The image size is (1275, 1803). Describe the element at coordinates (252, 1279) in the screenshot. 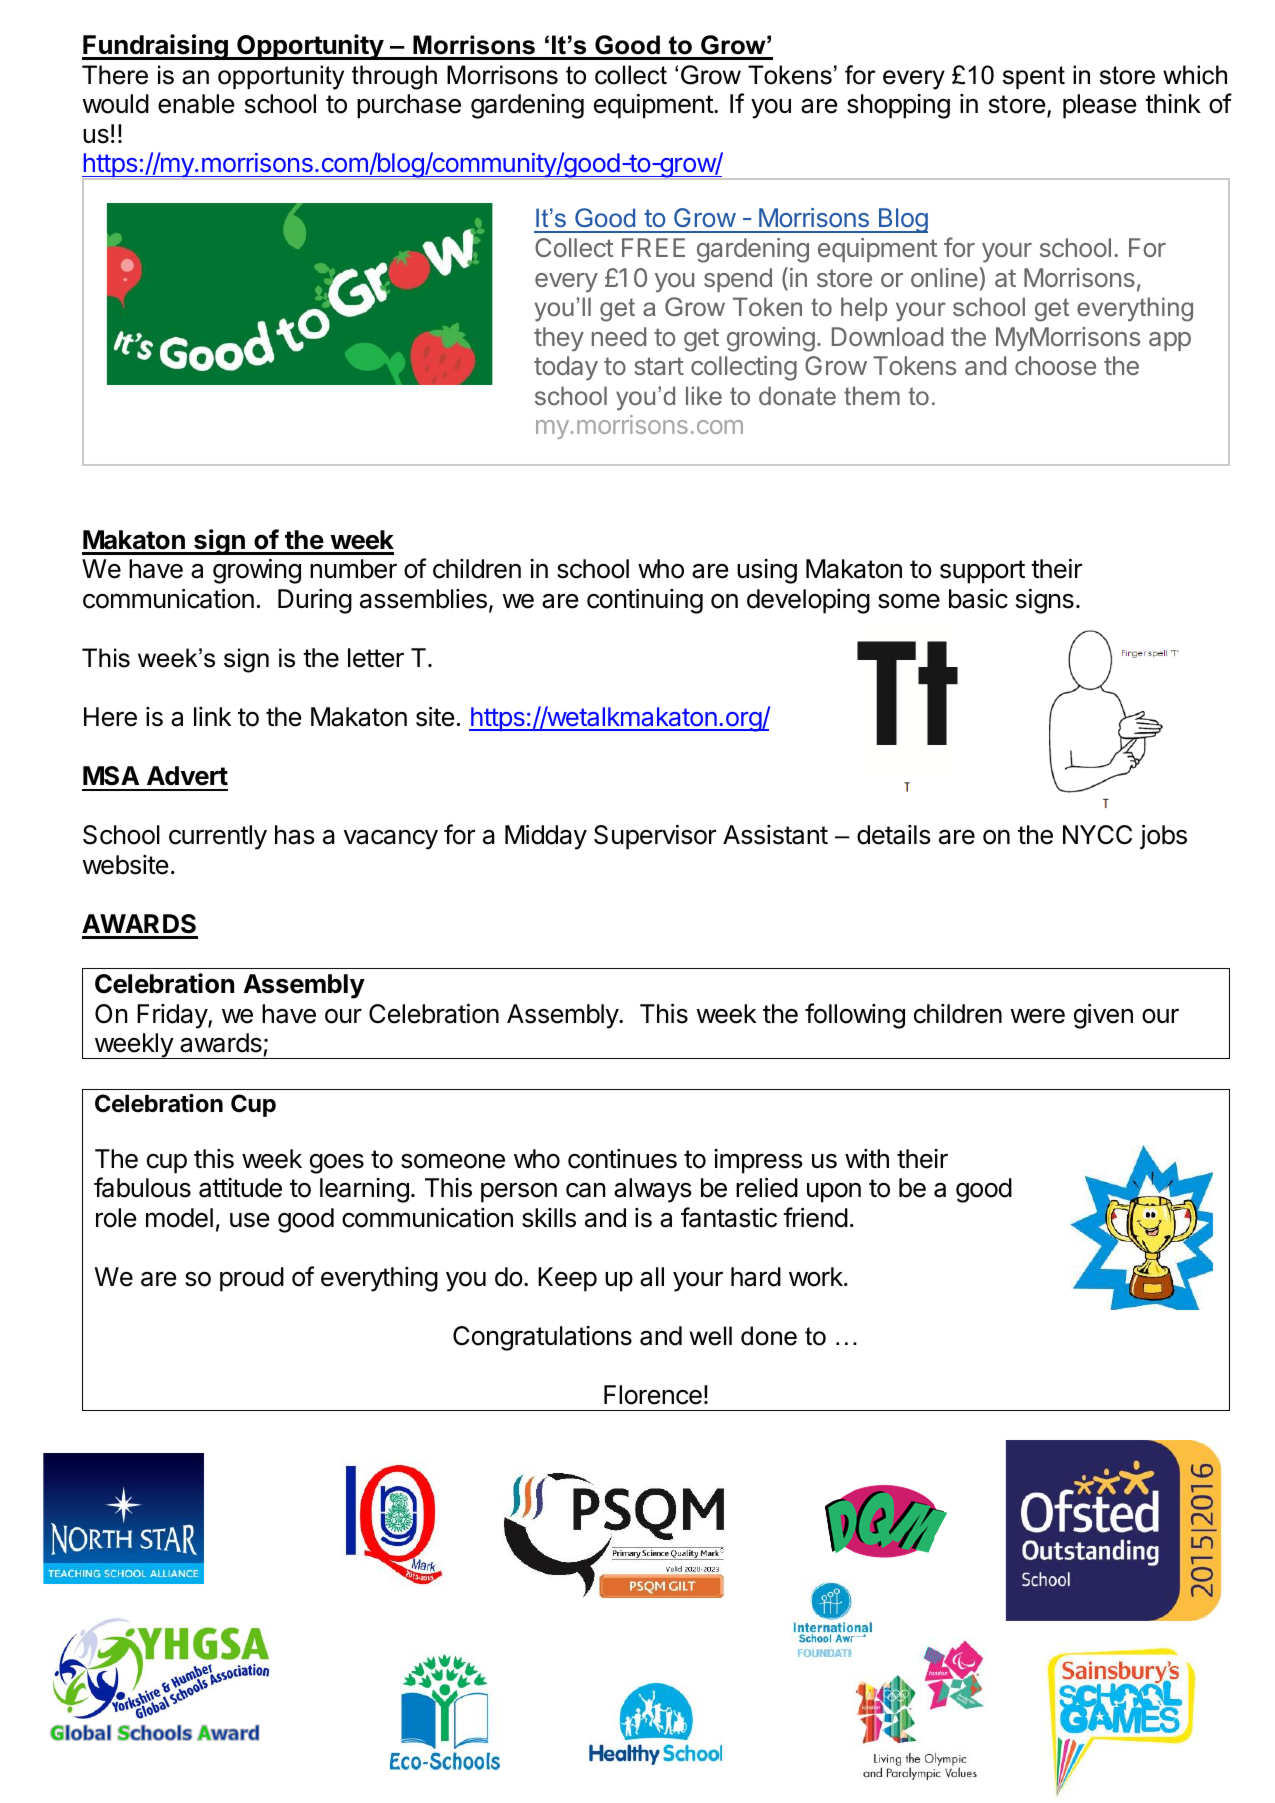

I see `proud` at that location.
